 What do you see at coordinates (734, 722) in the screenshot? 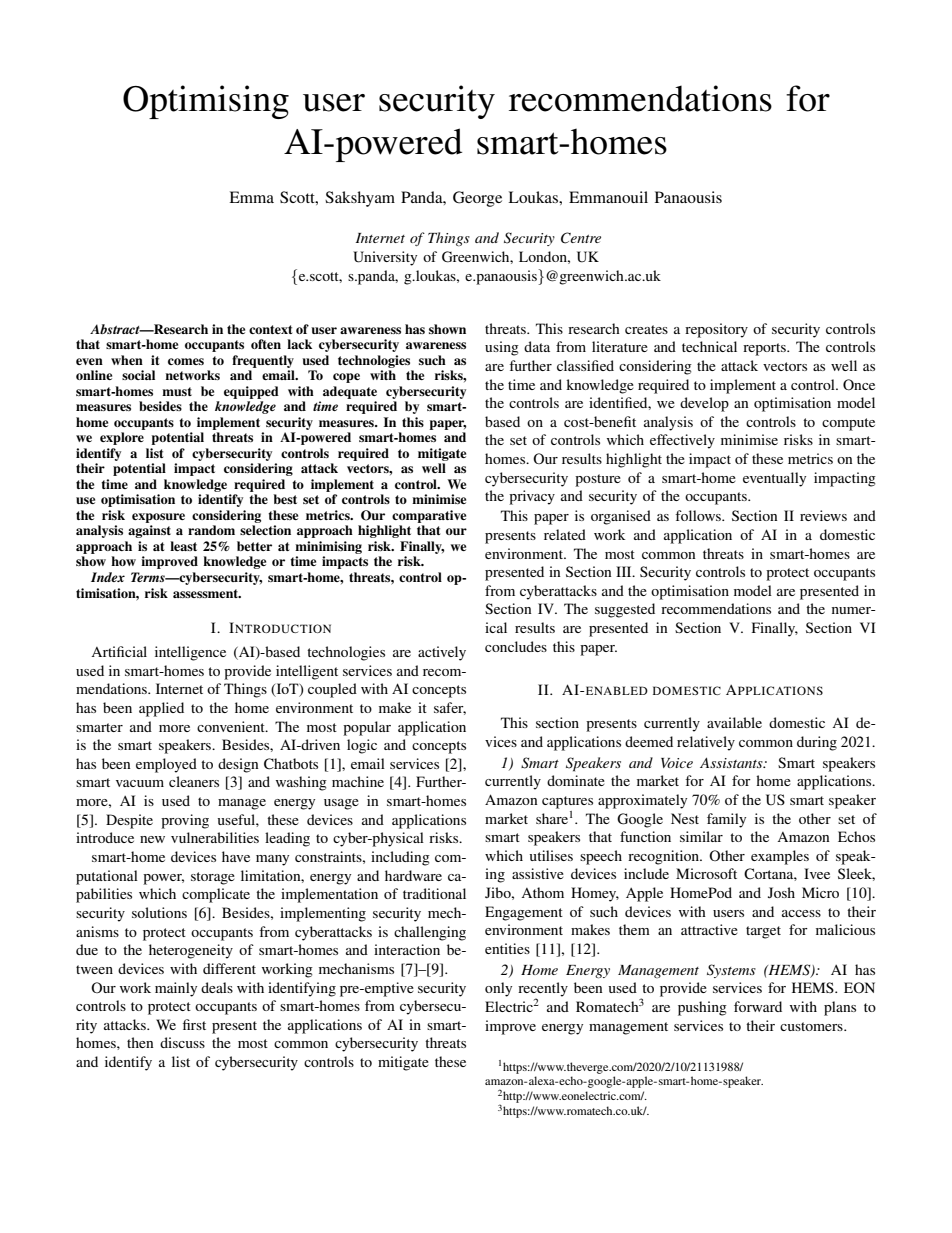
I see `available` at bounding box center [734, 722].
